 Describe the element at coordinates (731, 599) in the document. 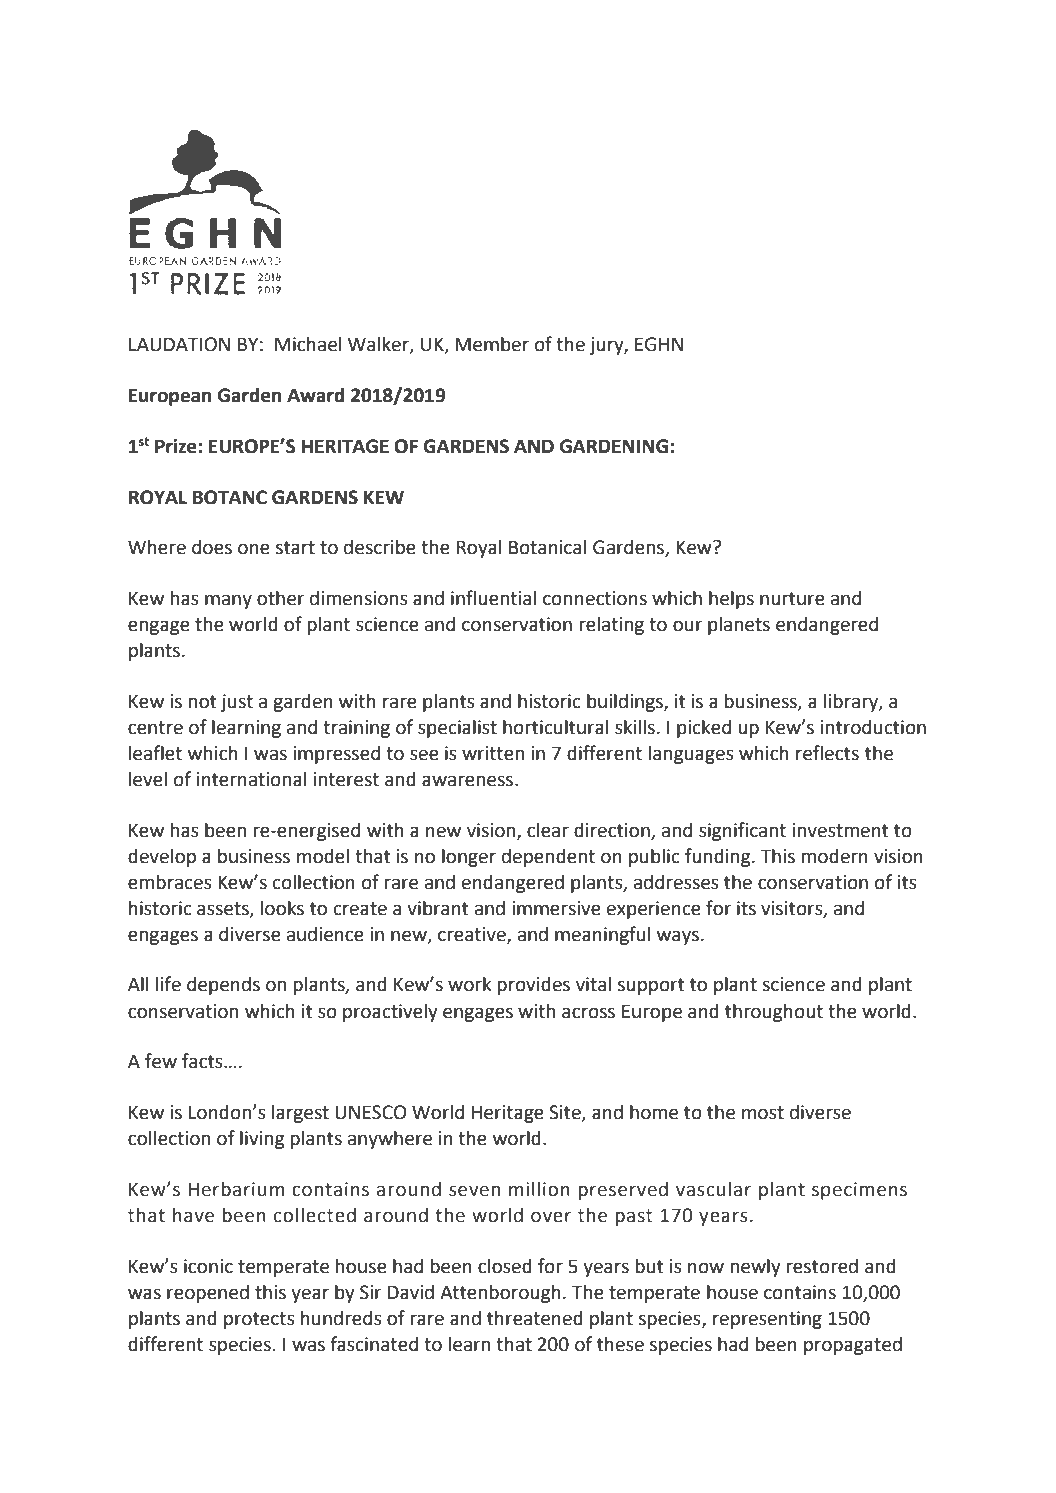

I see `helps` at that location.
